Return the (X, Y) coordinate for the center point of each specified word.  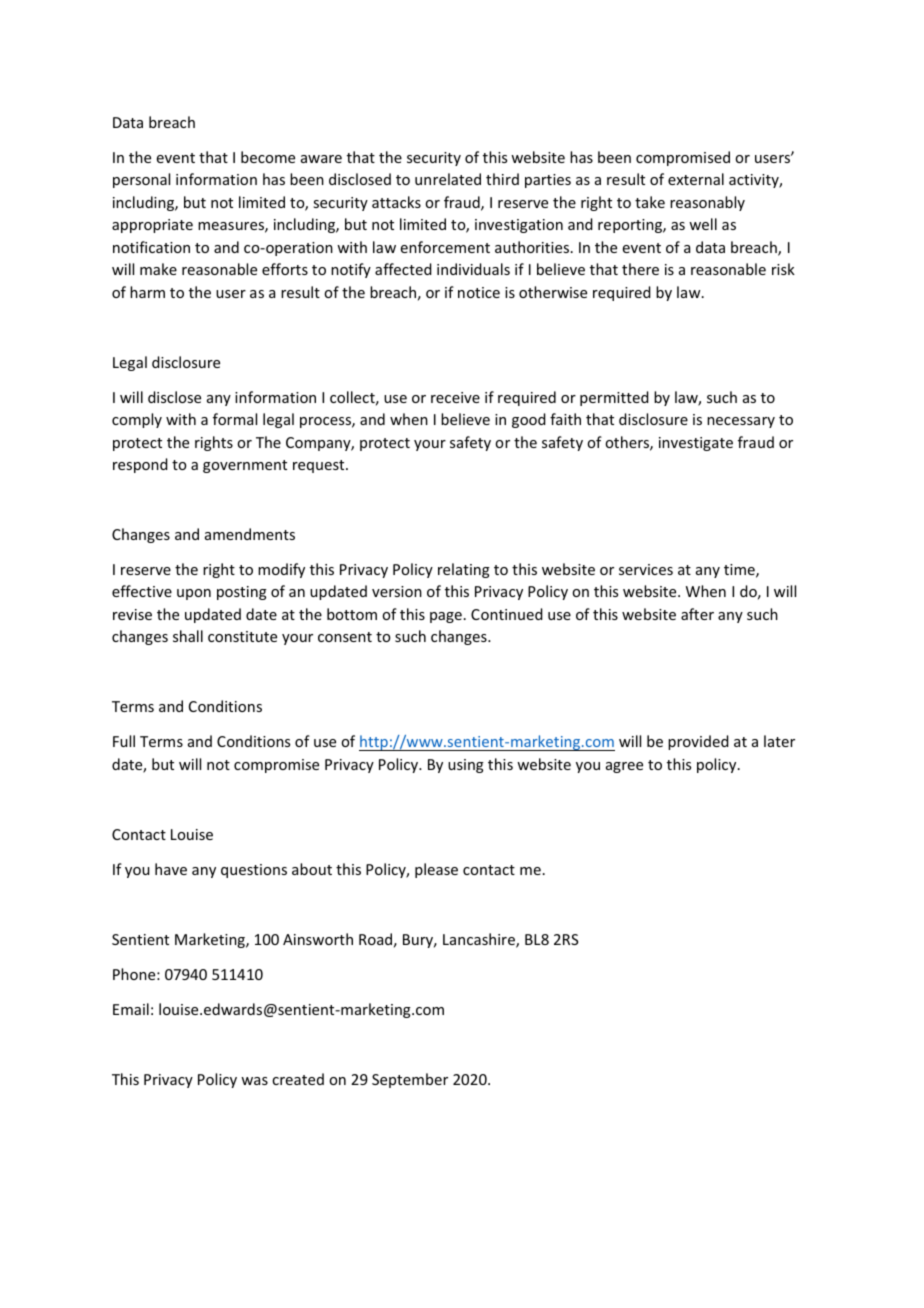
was (254, 1081)
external (696, 179)
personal (141, 180)
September (410, 1080)
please (436, 870)
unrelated (448, 179)
